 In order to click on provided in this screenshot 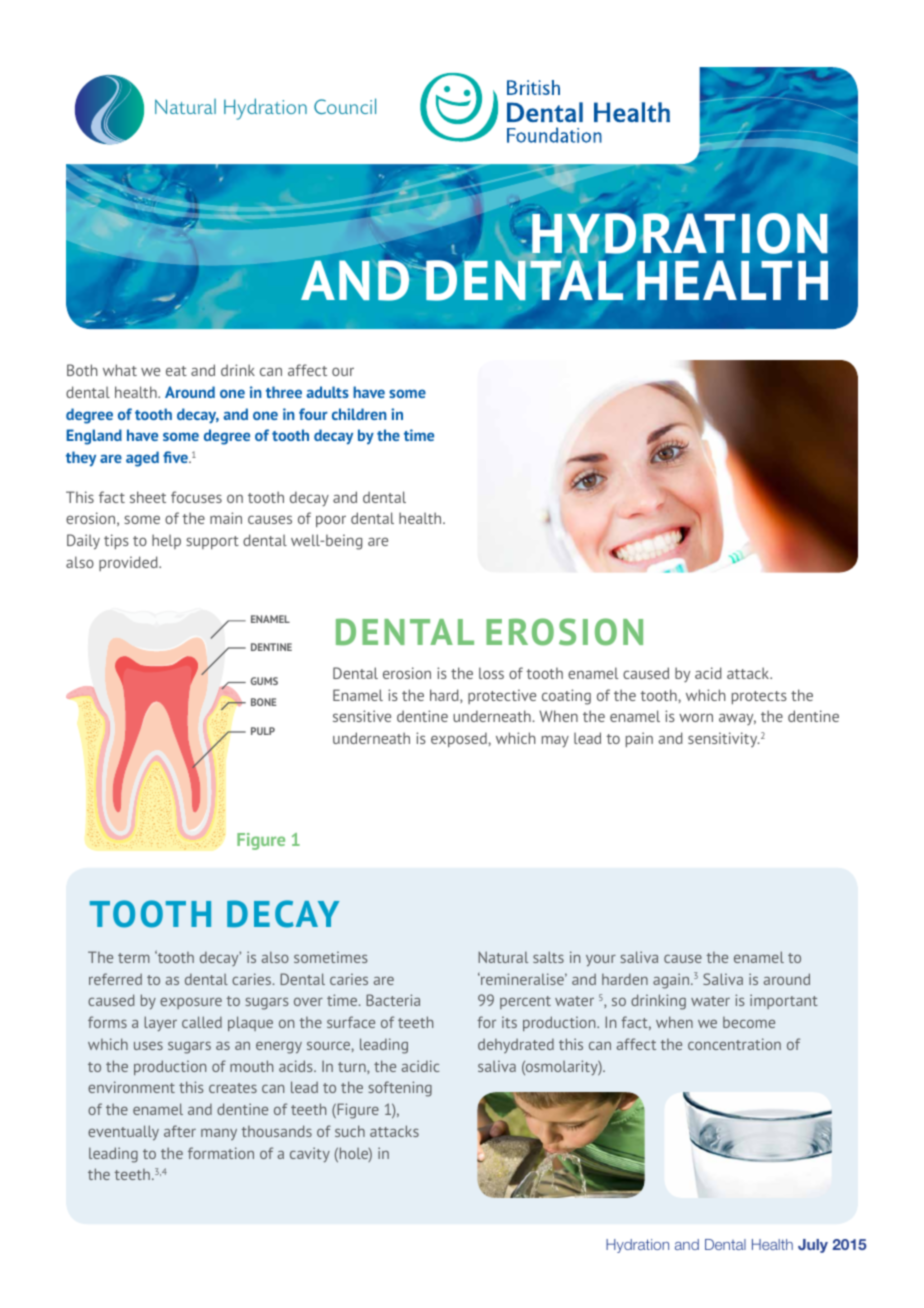, I will do `click(129, 563)`.
